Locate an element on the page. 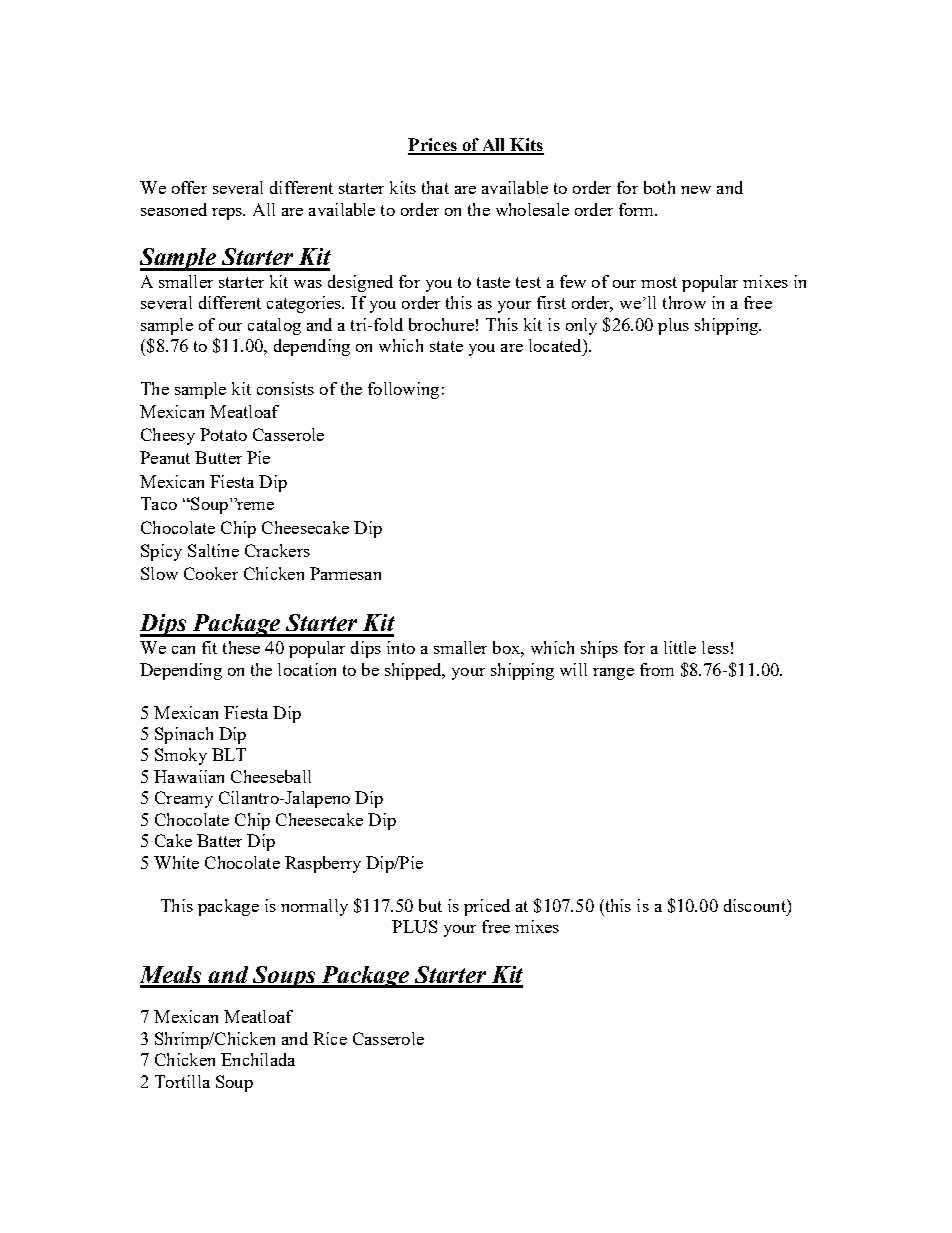 This document has height=1233, width=952. Enchilada is located at coordinates (258, 1059).
